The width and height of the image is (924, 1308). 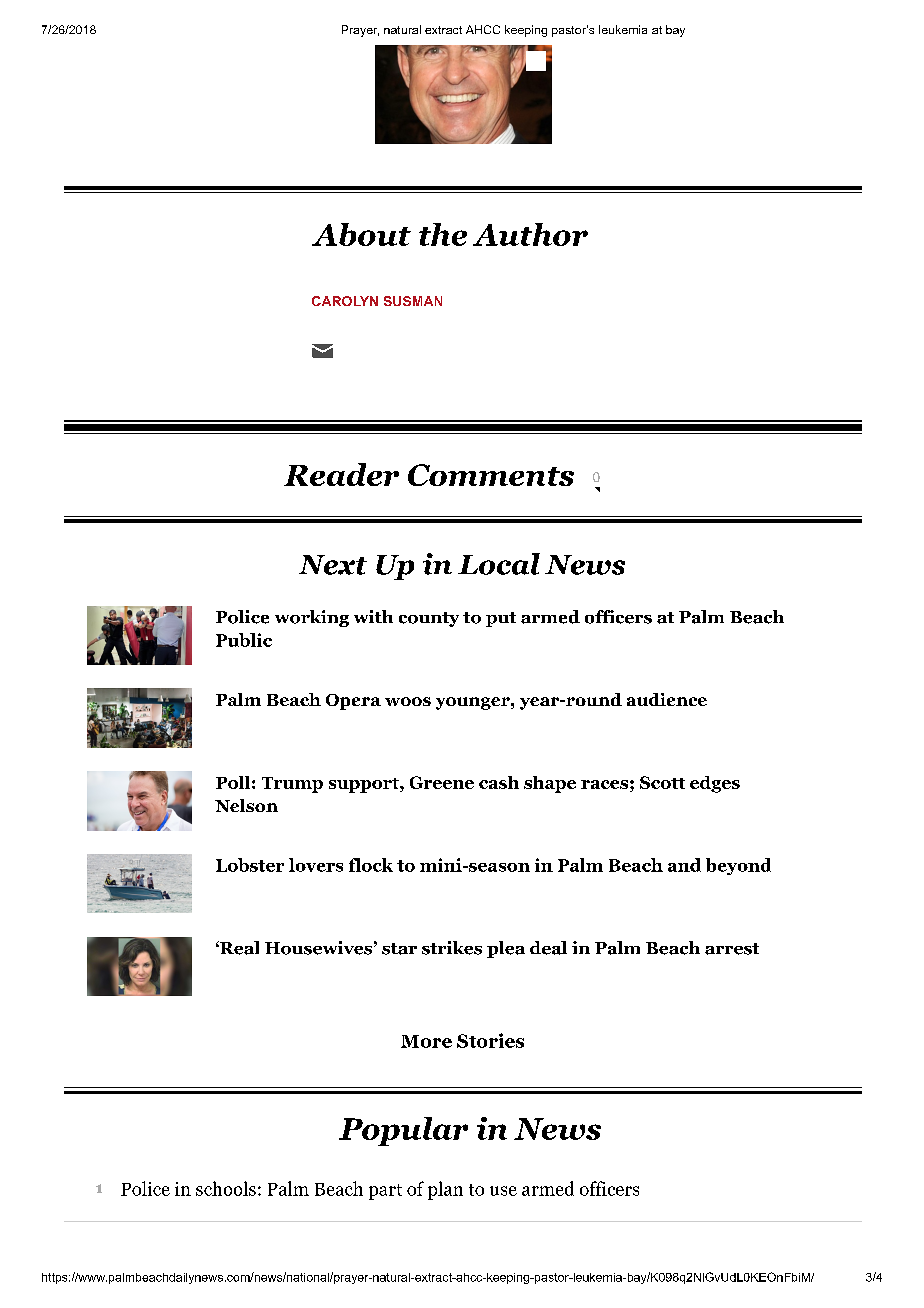 I want to click on CAROLYN, so click(x=345, y=301).
